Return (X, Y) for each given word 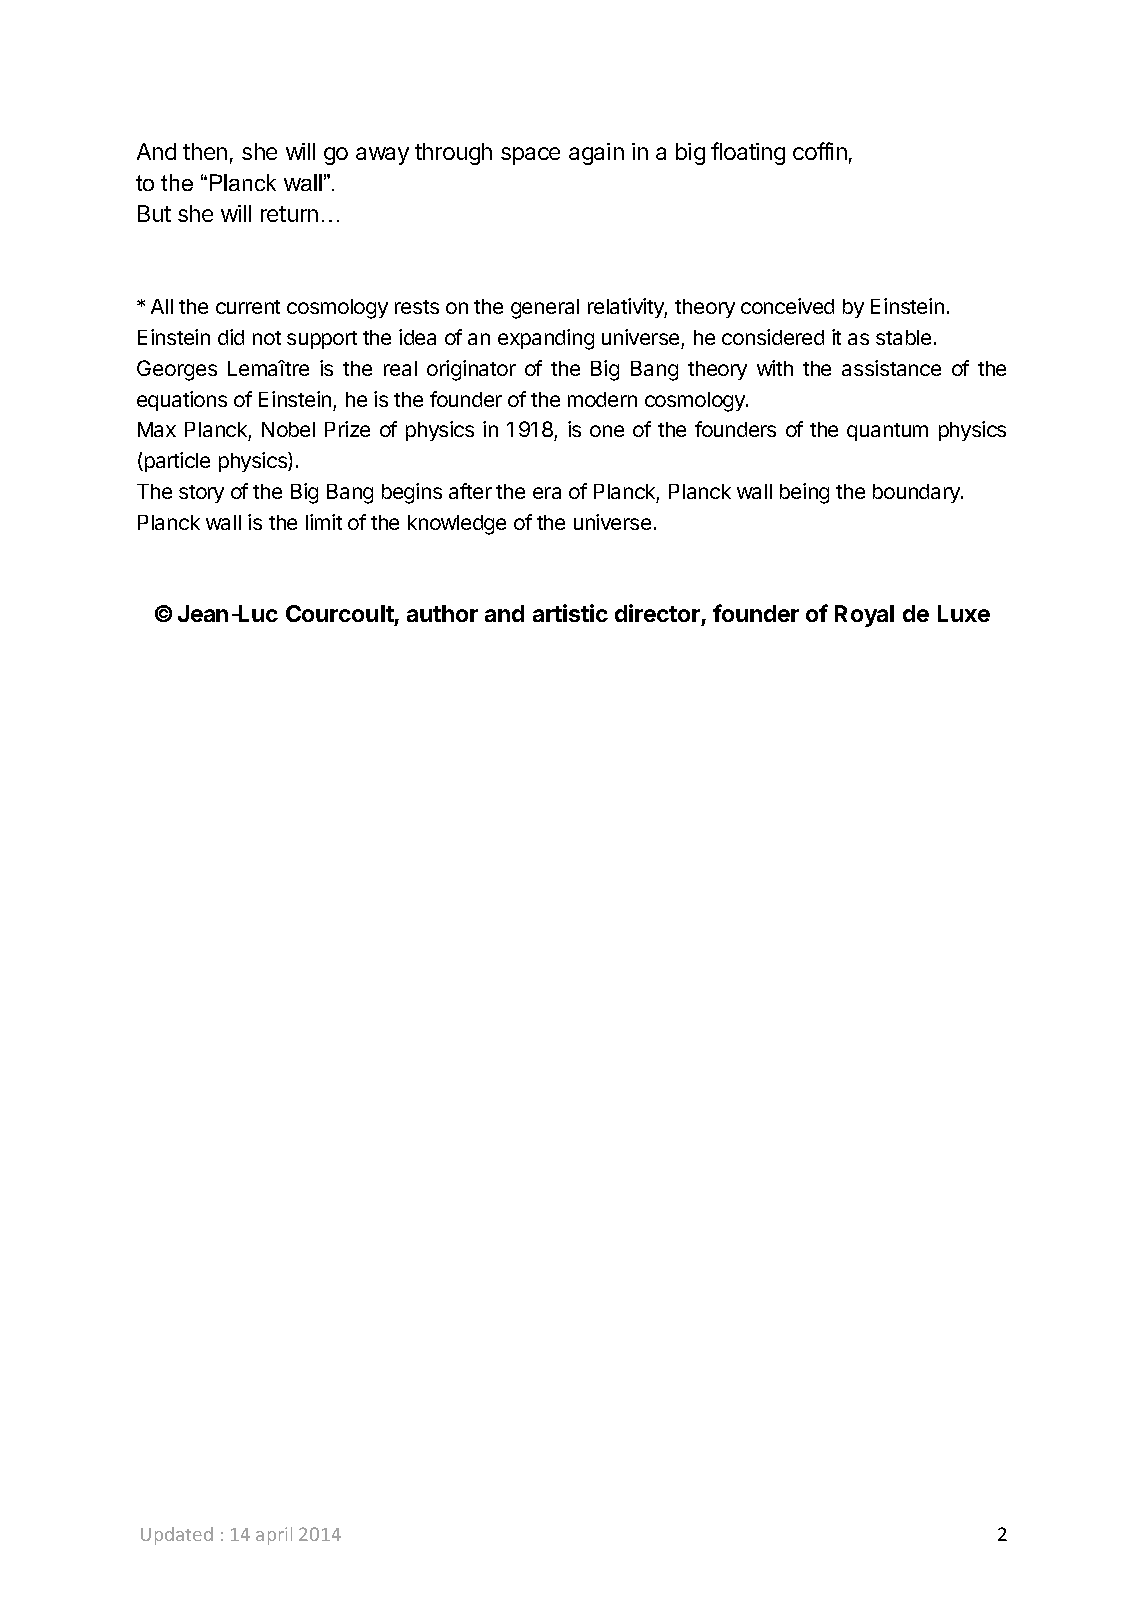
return (289, 214)
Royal (864, 616)
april (274, 1536)
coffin (820, 151)
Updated (177, 1536)
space (530, 156)
